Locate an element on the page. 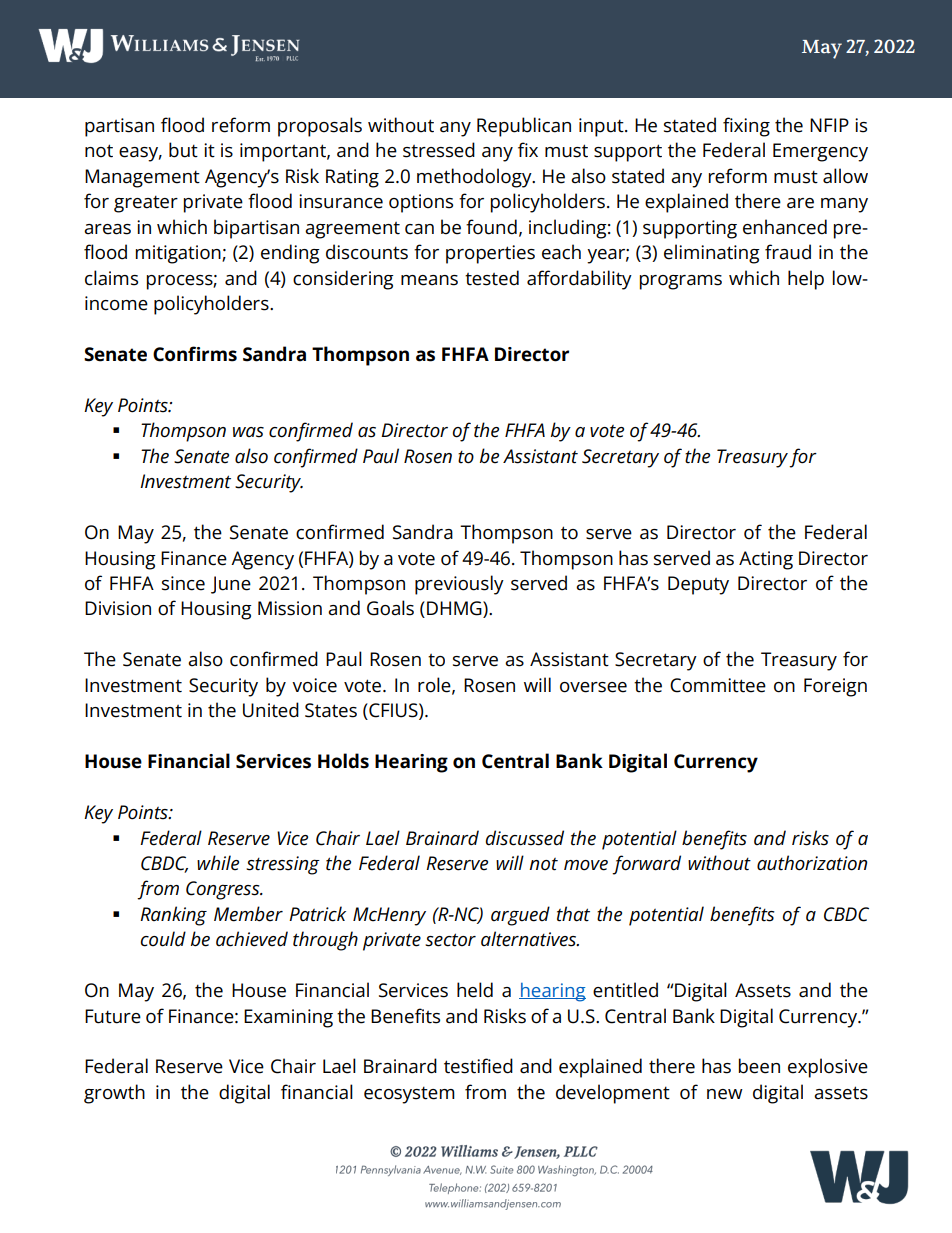 The image size is (952, 1233). tested is located at coordinates (492, 278).
